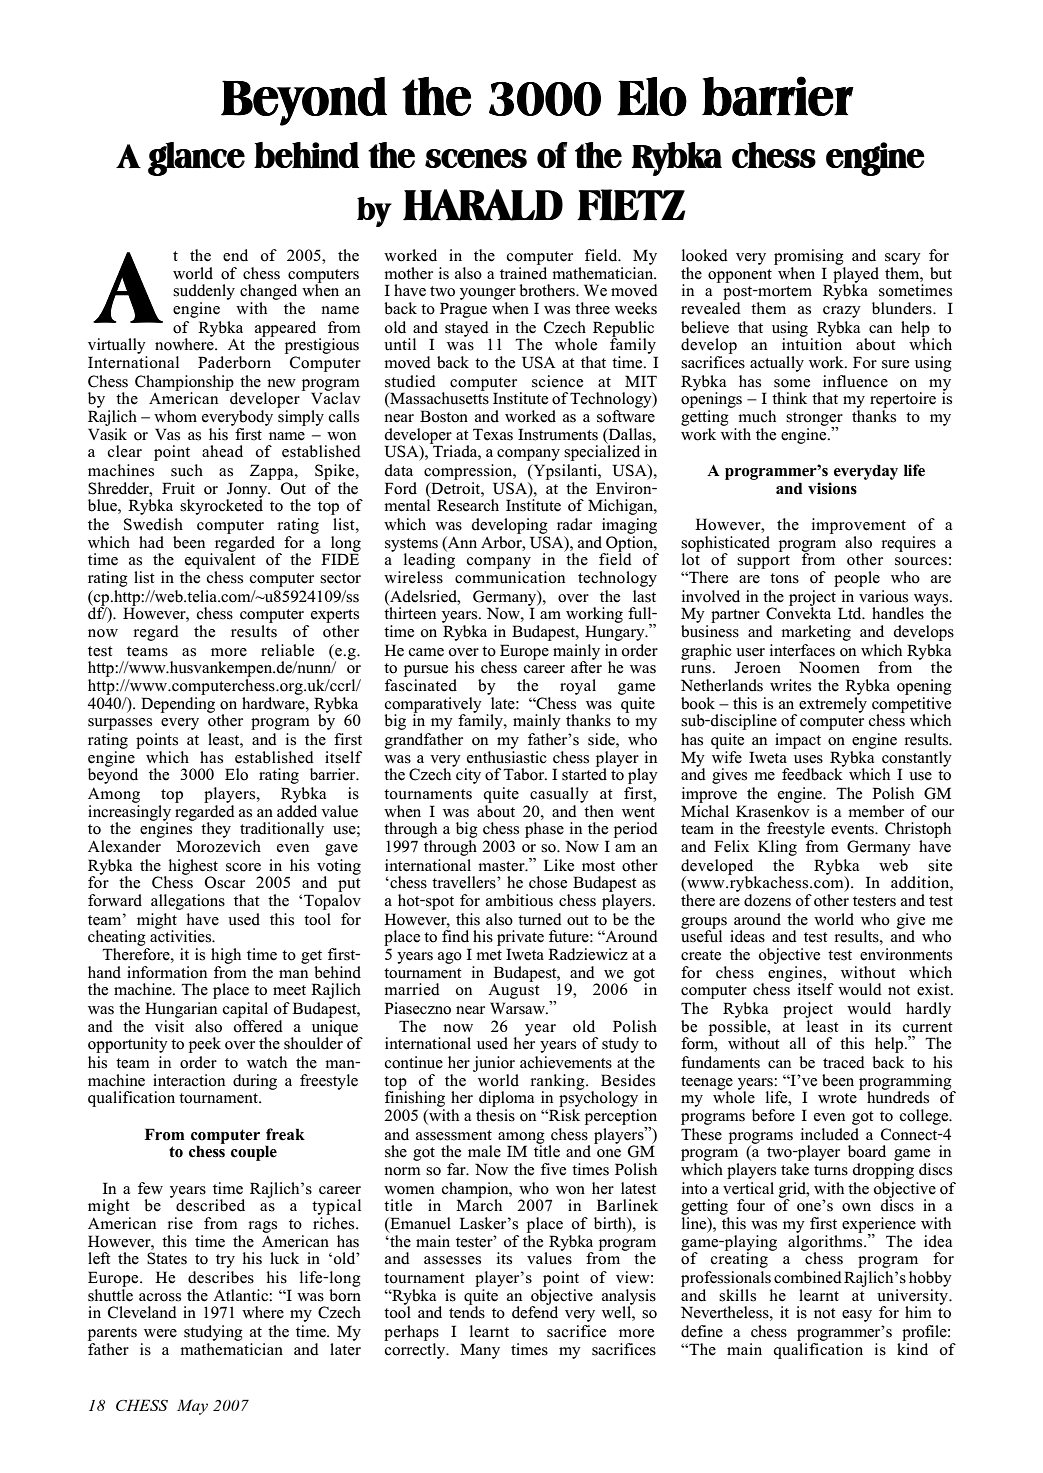  Describe the element at coordinates (535, 1311) in the screenshot. I see `defend` at that location.
